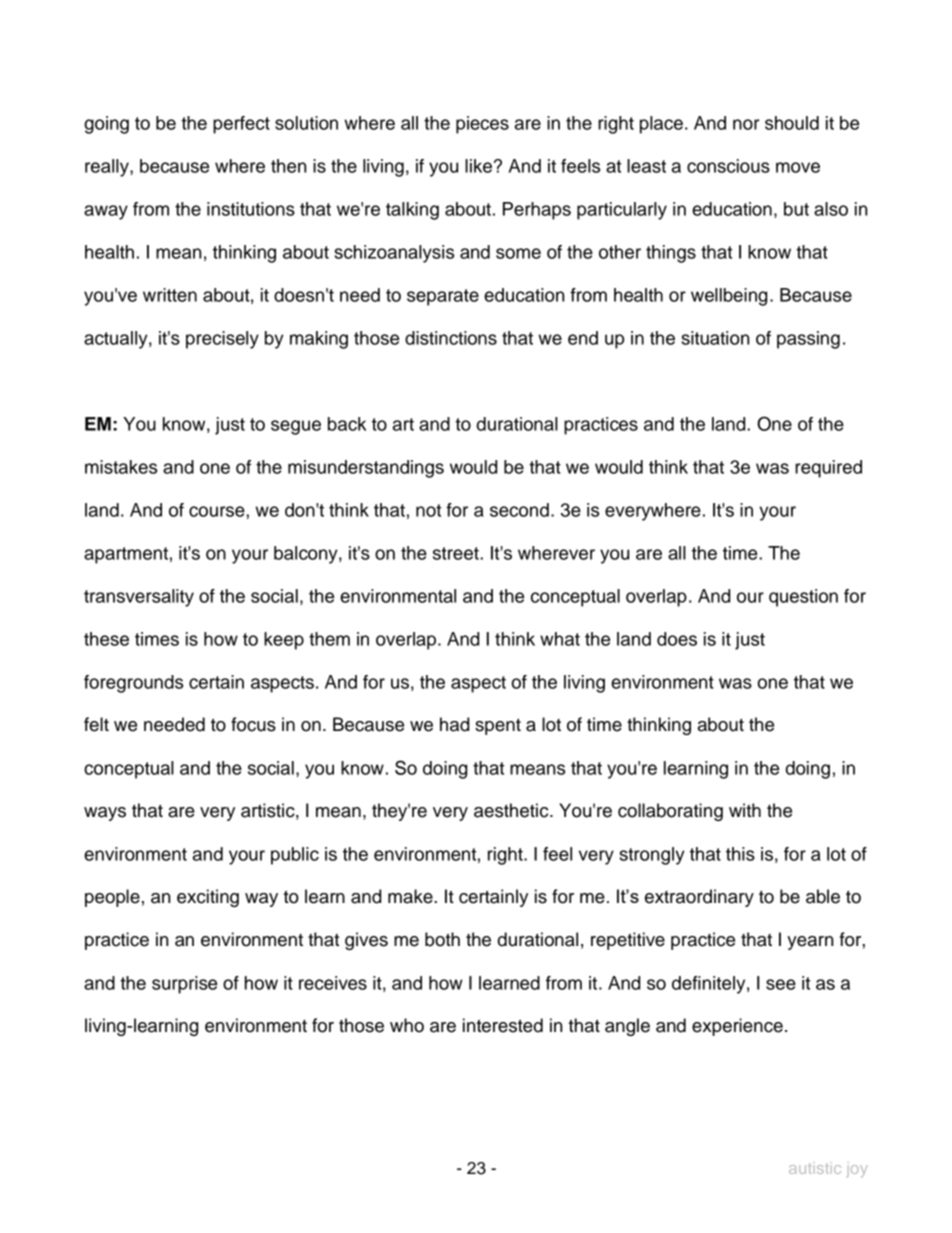  I want to click on perfect, so click(241, 125).
